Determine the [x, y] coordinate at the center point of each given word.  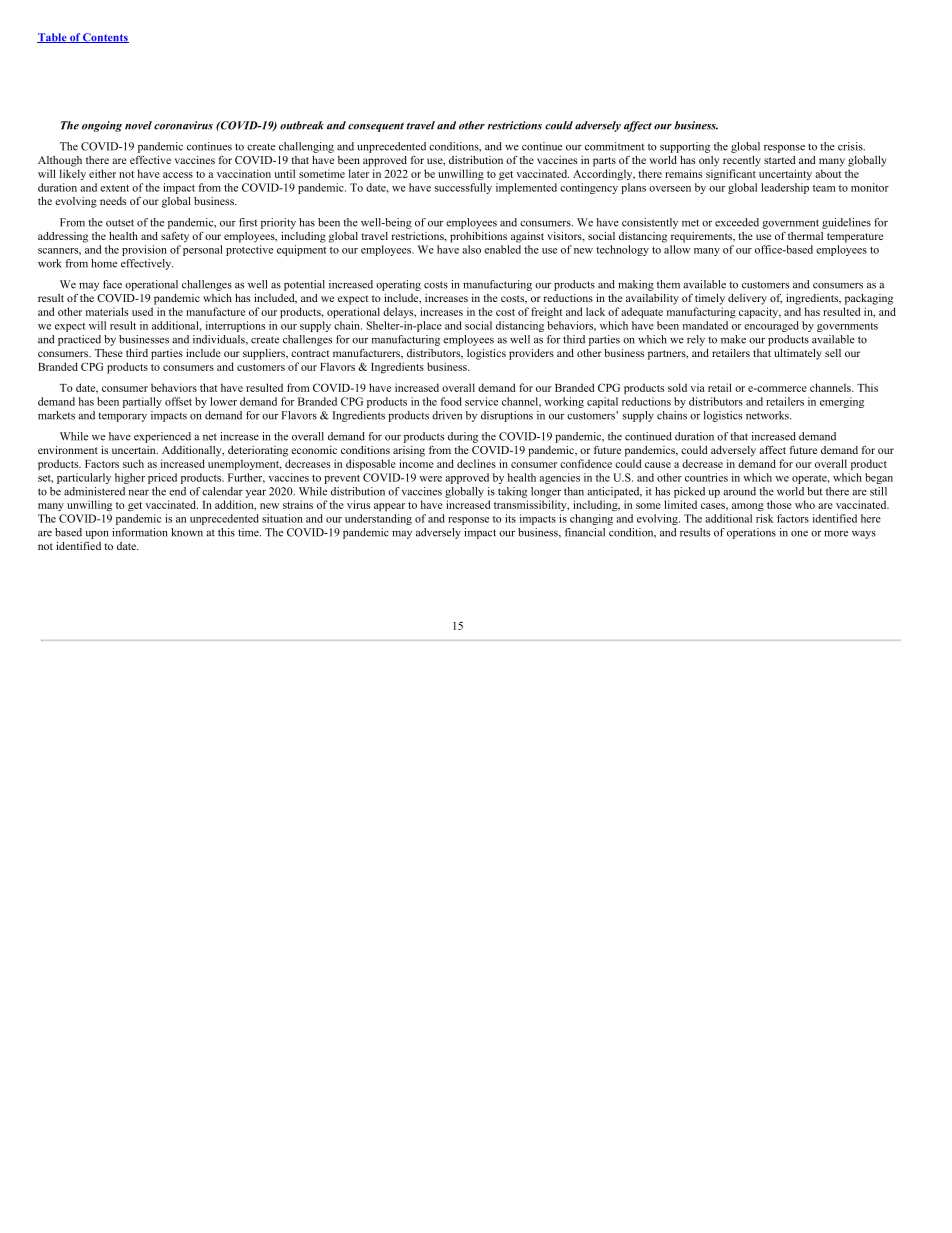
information [140, 532]
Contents [105, 38]
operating [398, 285]
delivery [747, 299]
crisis [851, 146]
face [112, 284]
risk [765, 518]
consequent [376, 127]
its [510, 518]
